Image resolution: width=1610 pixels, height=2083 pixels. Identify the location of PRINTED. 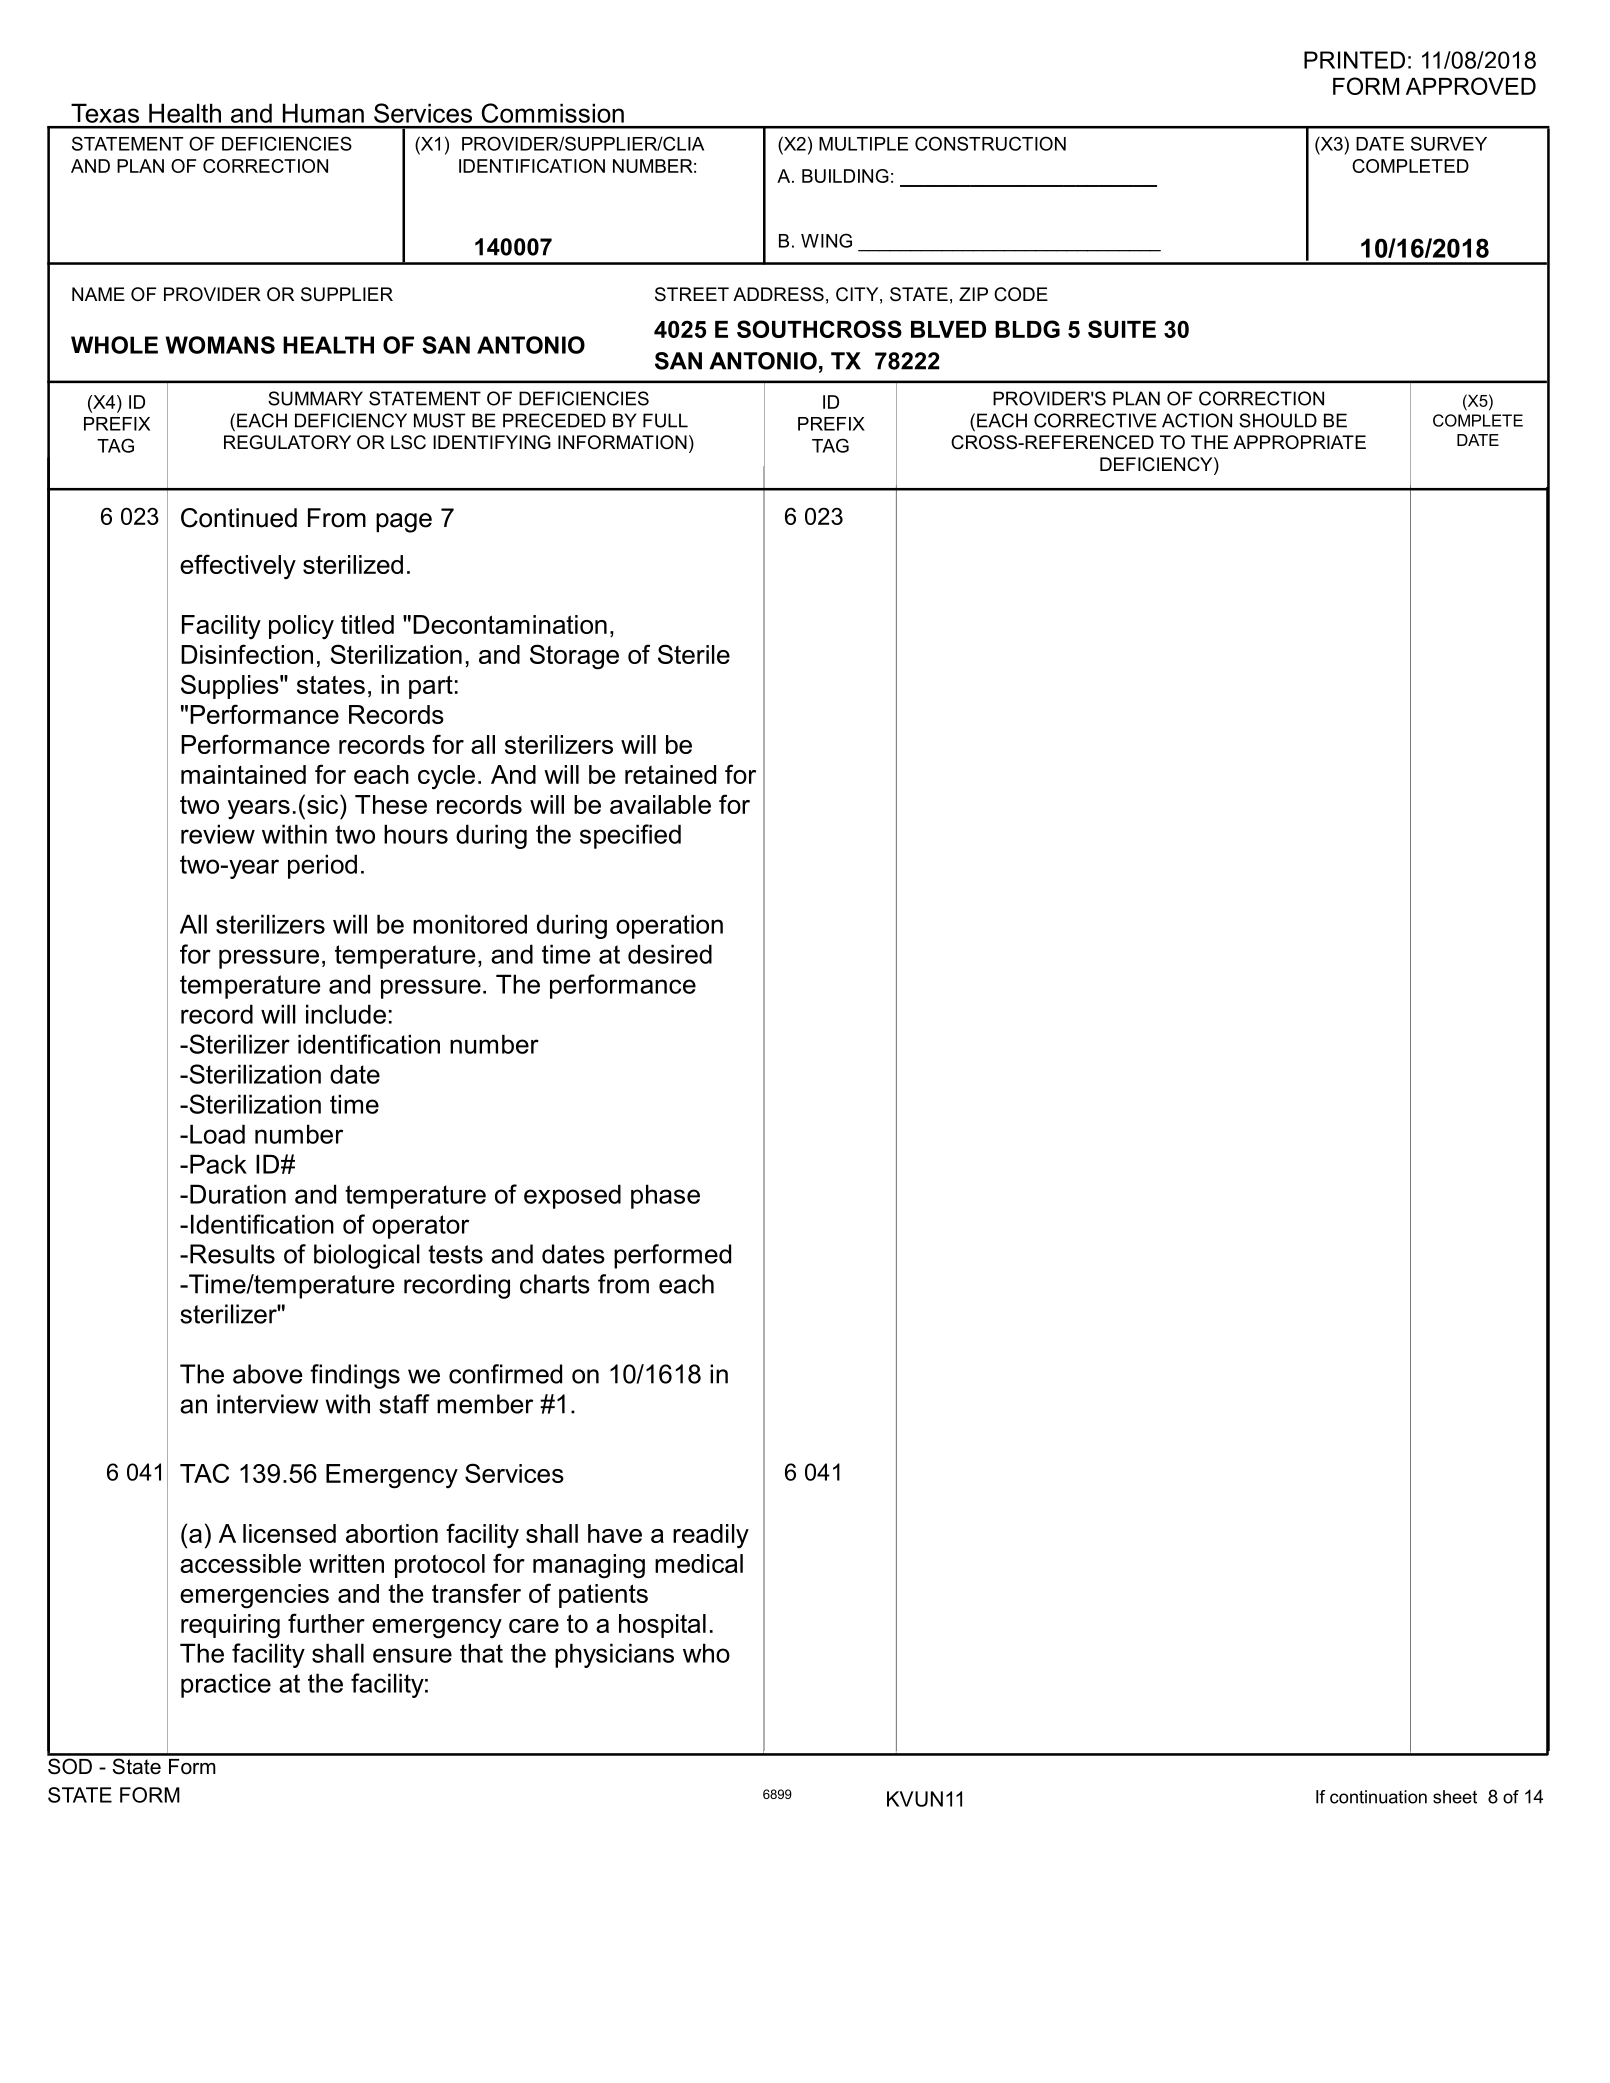
(1354, 60).
